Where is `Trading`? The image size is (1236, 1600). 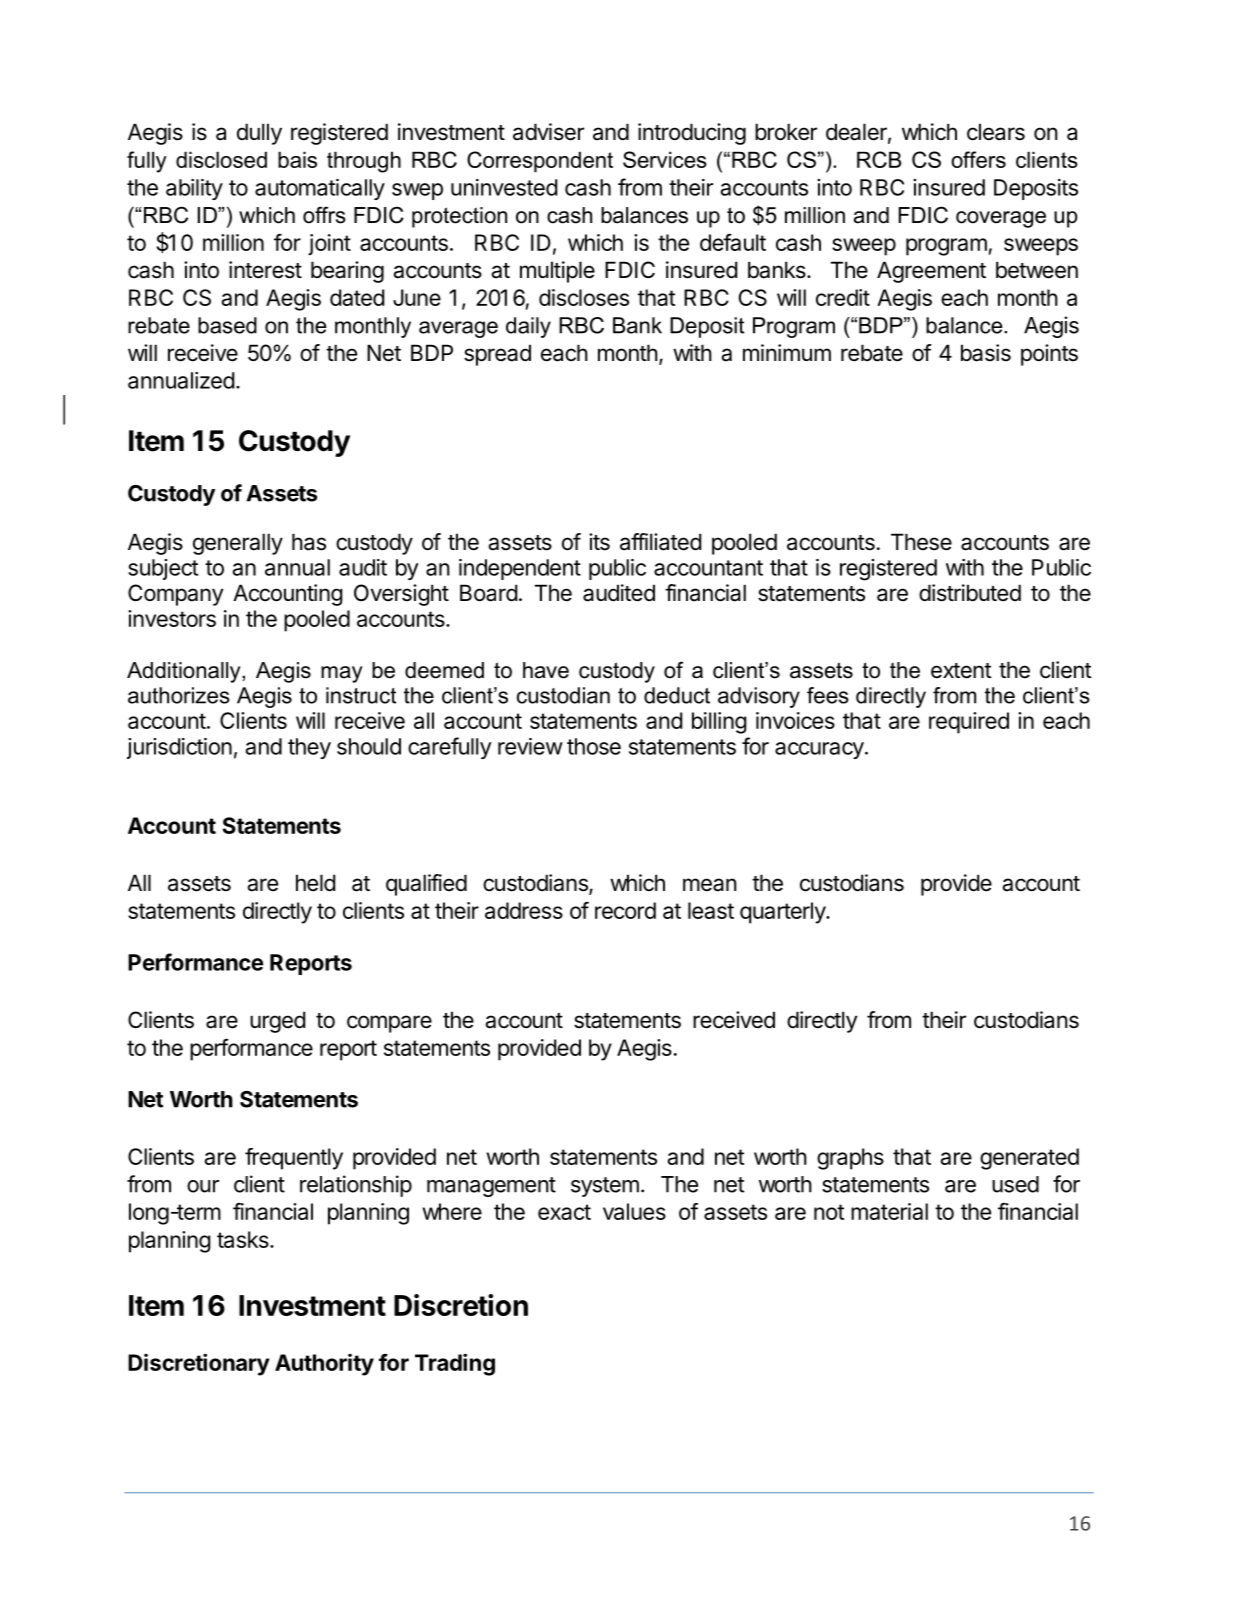
Trading is located at coordinates (455, 1364).
